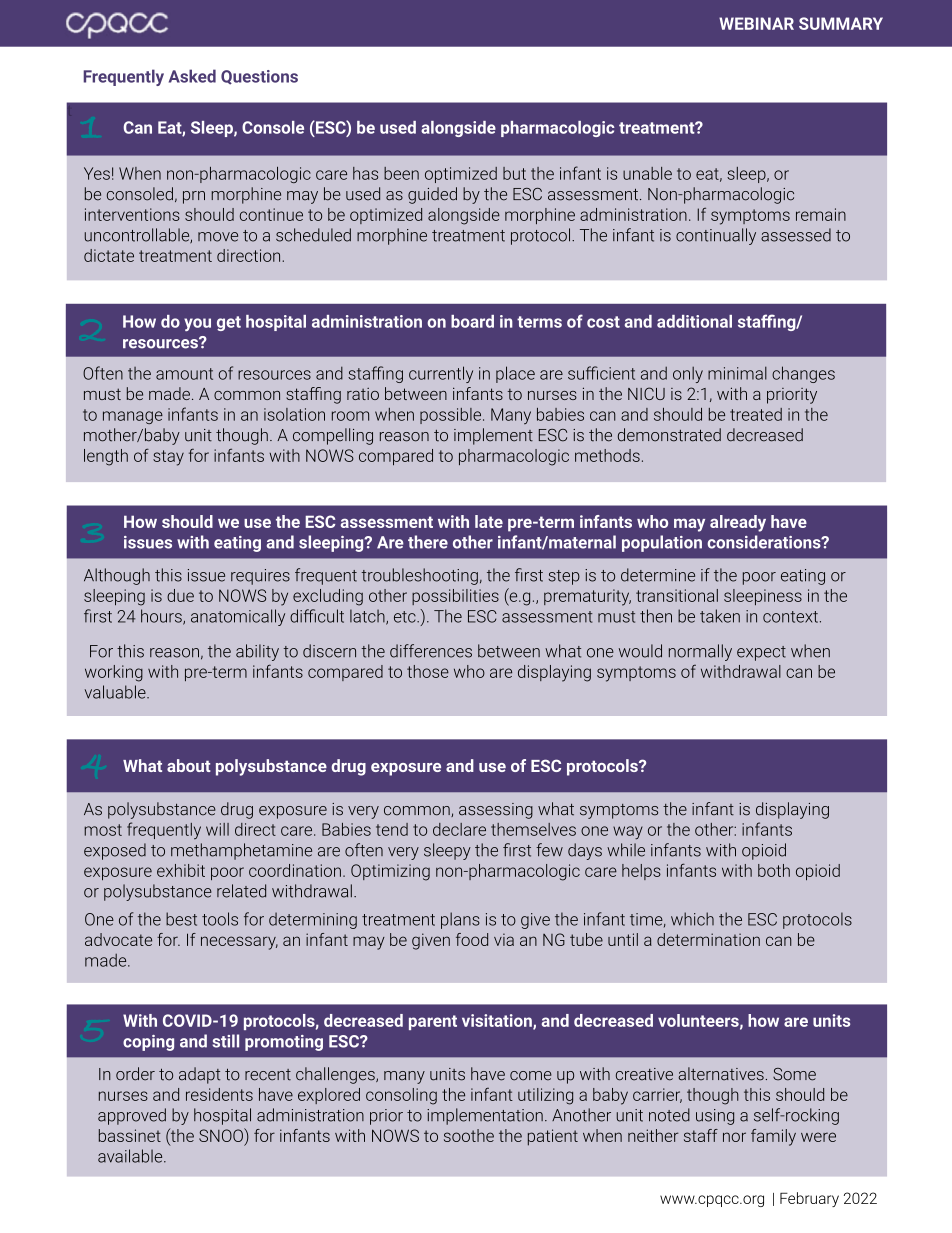 This screenshot has height=1233, width=952. What do you see at coordinates (774, 870) in the screenshot?
I see `both` at bounding box center [774, 870].
